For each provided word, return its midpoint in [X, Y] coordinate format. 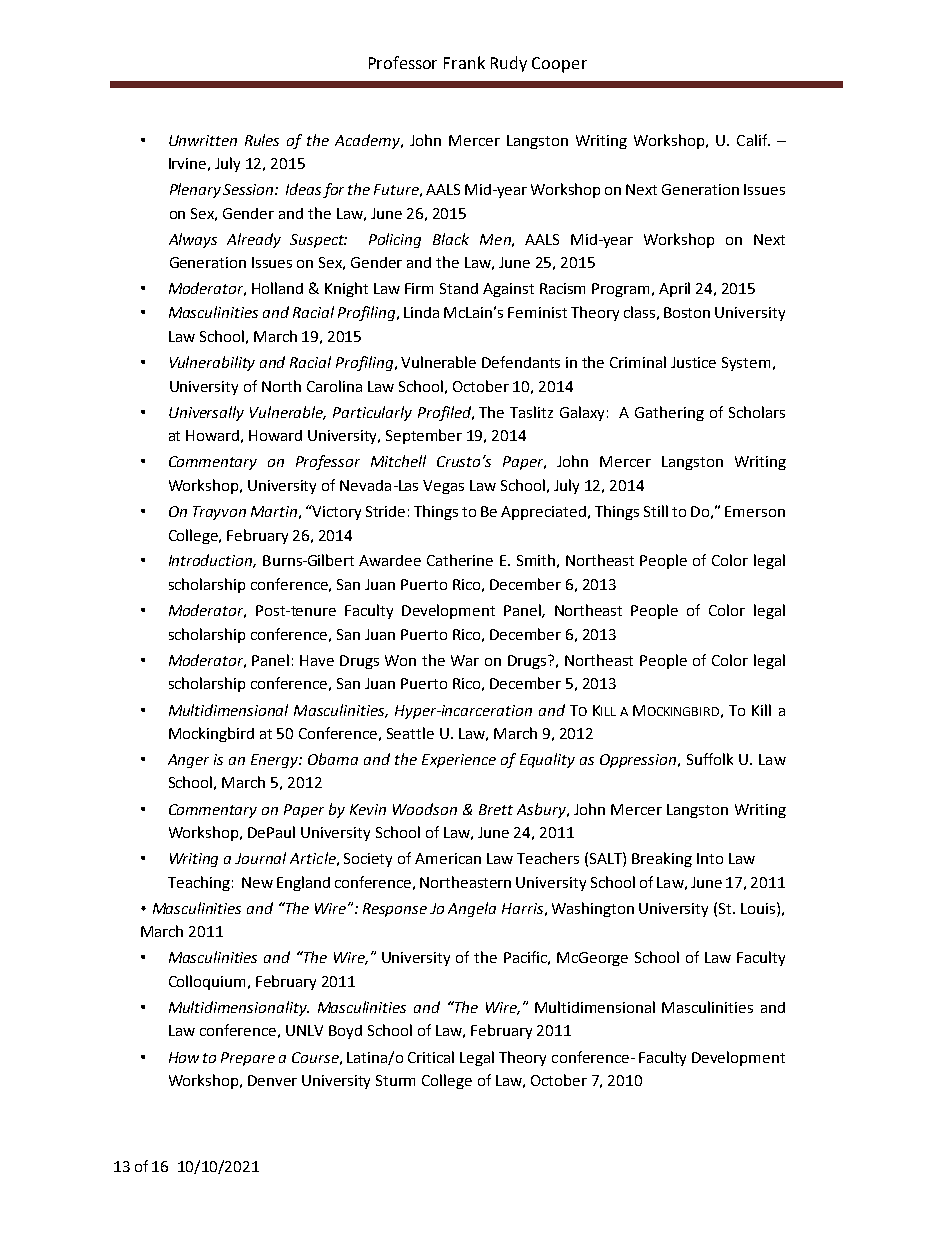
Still [656, 511]
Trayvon [219, 513]
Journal [260, 858]
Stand [459, 288]
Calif [753, 140]
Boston [687, 312]
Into [710, 858]
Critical [431, 1057]
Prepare [248, 1059]
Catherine [460, 560]
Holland [277, 288]
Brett [496, 809]
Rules [262, 140]
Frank [464, 62]
